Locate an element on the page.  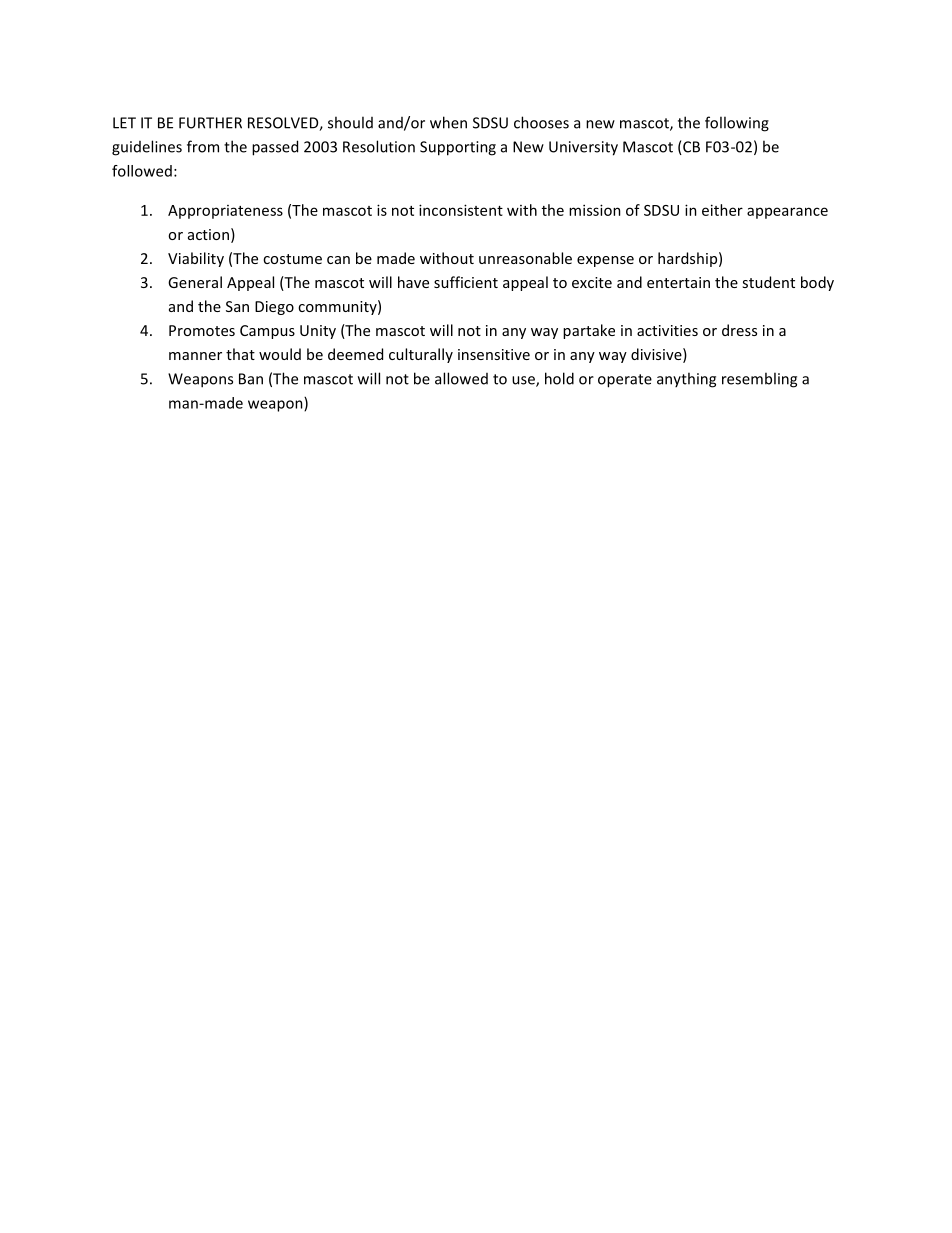
Viability is located at coordinates (196, 259).
